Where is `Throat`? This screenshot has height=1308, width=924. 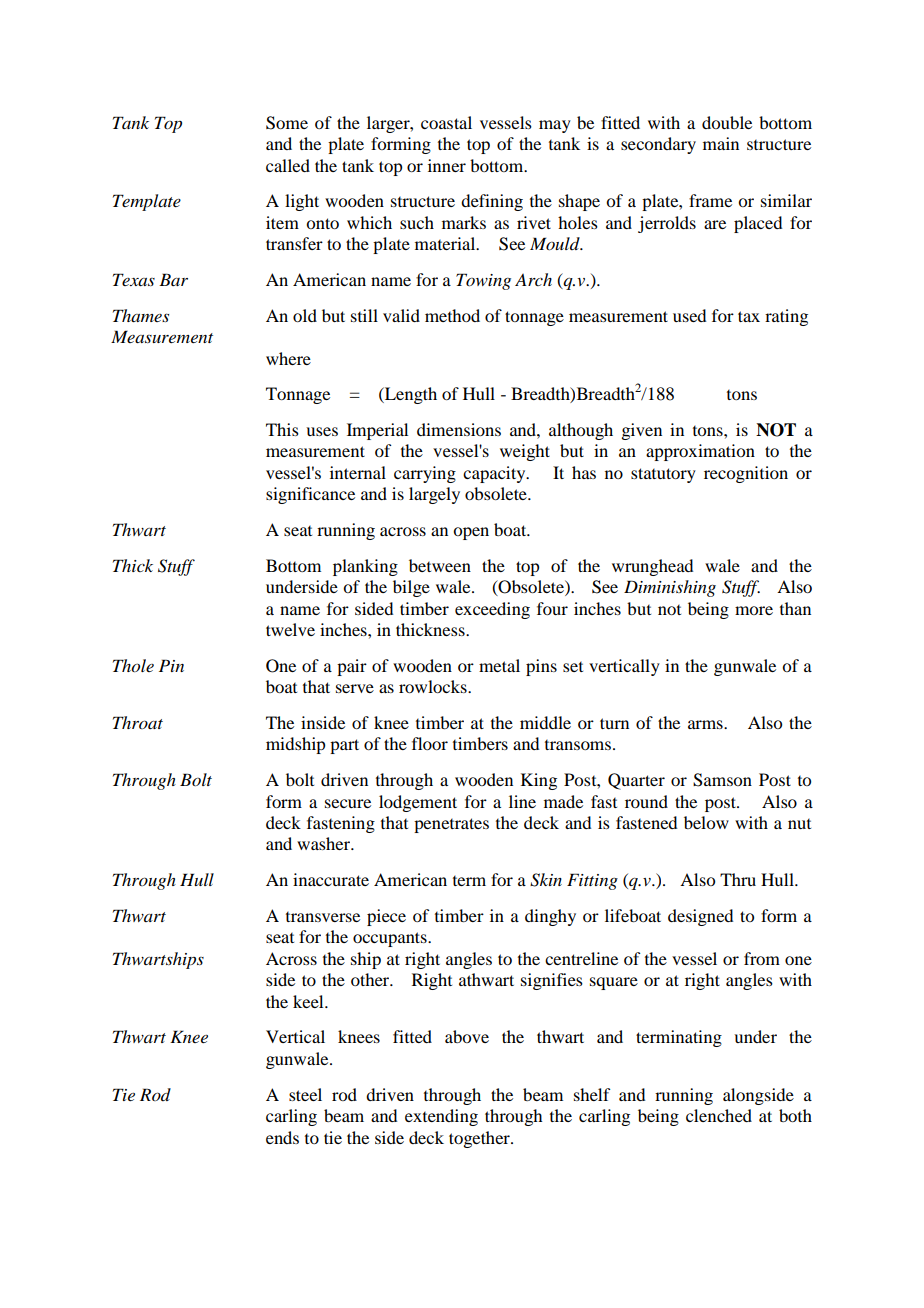
Throat is located at coordinates (138, 722).
